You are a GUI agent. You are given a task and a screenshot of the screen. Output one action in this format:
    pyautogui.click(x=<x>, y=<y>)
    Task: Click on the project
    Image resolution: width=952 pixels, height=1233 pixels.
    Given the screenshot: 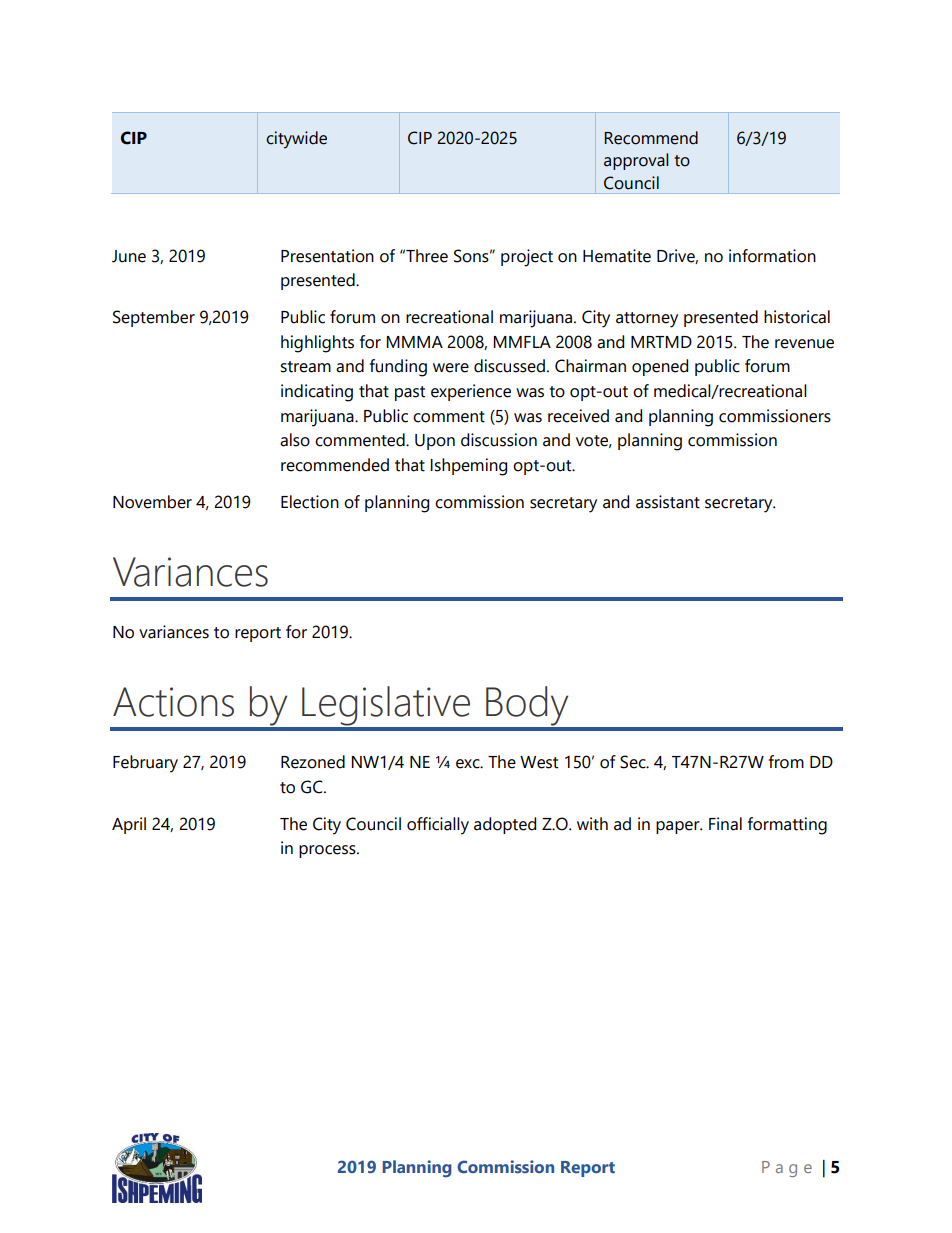 What is the action you would take?
    pyautogui.click(x=527, y=258)
